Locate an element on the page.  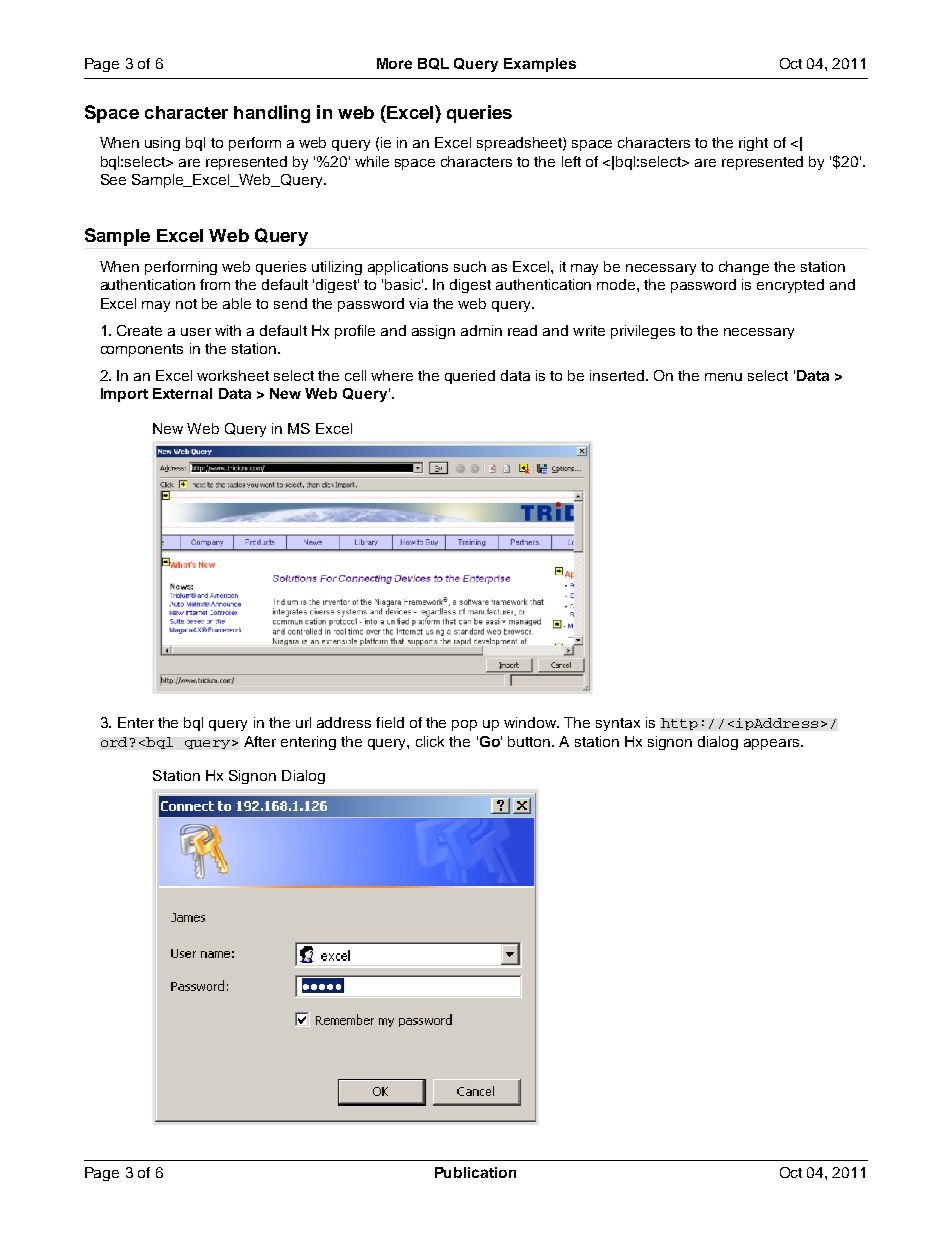
Publication is located at coordinates (475, 1172).
